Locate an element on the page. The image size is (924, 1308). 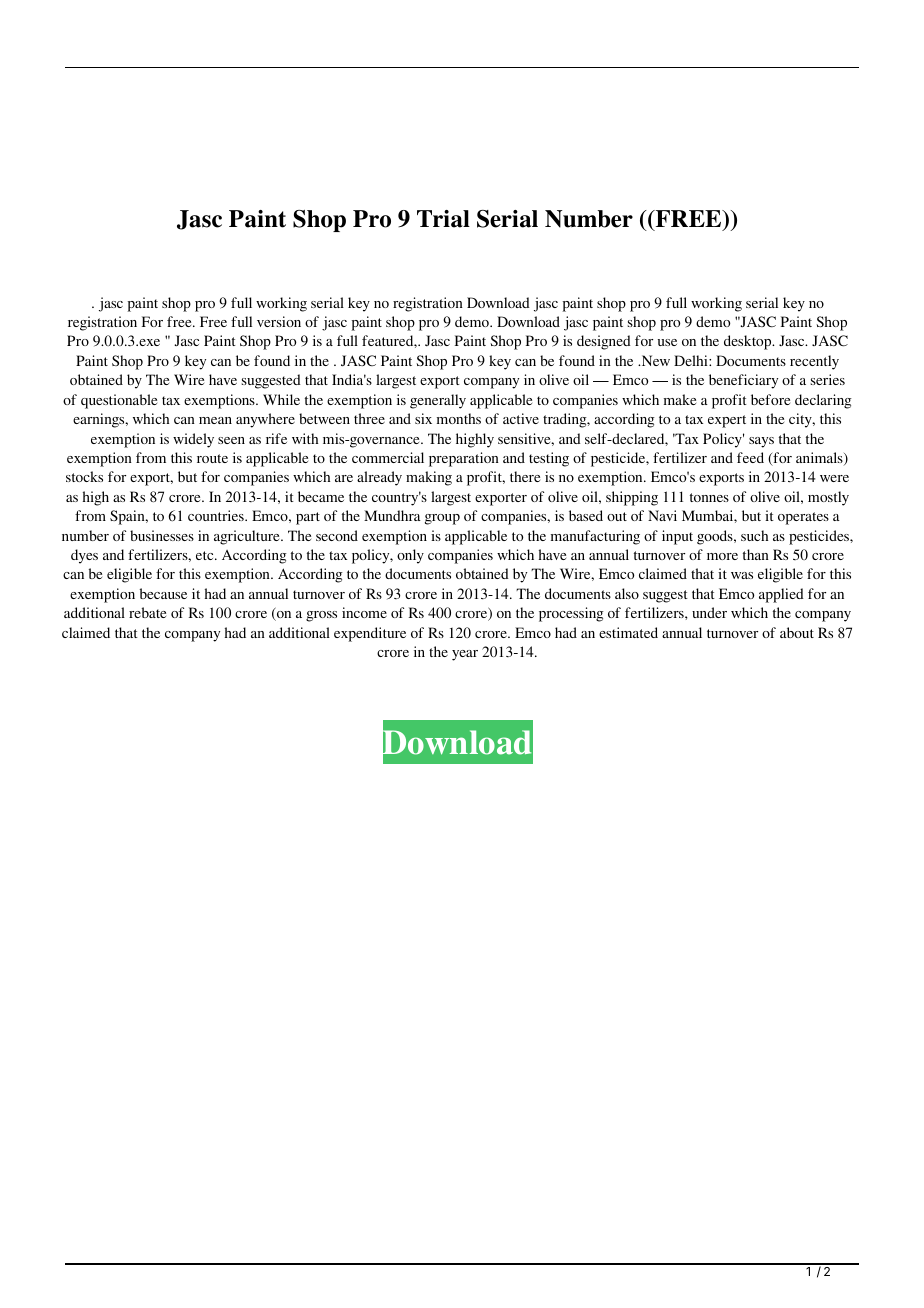
such is located at coordinates (754, 535).
